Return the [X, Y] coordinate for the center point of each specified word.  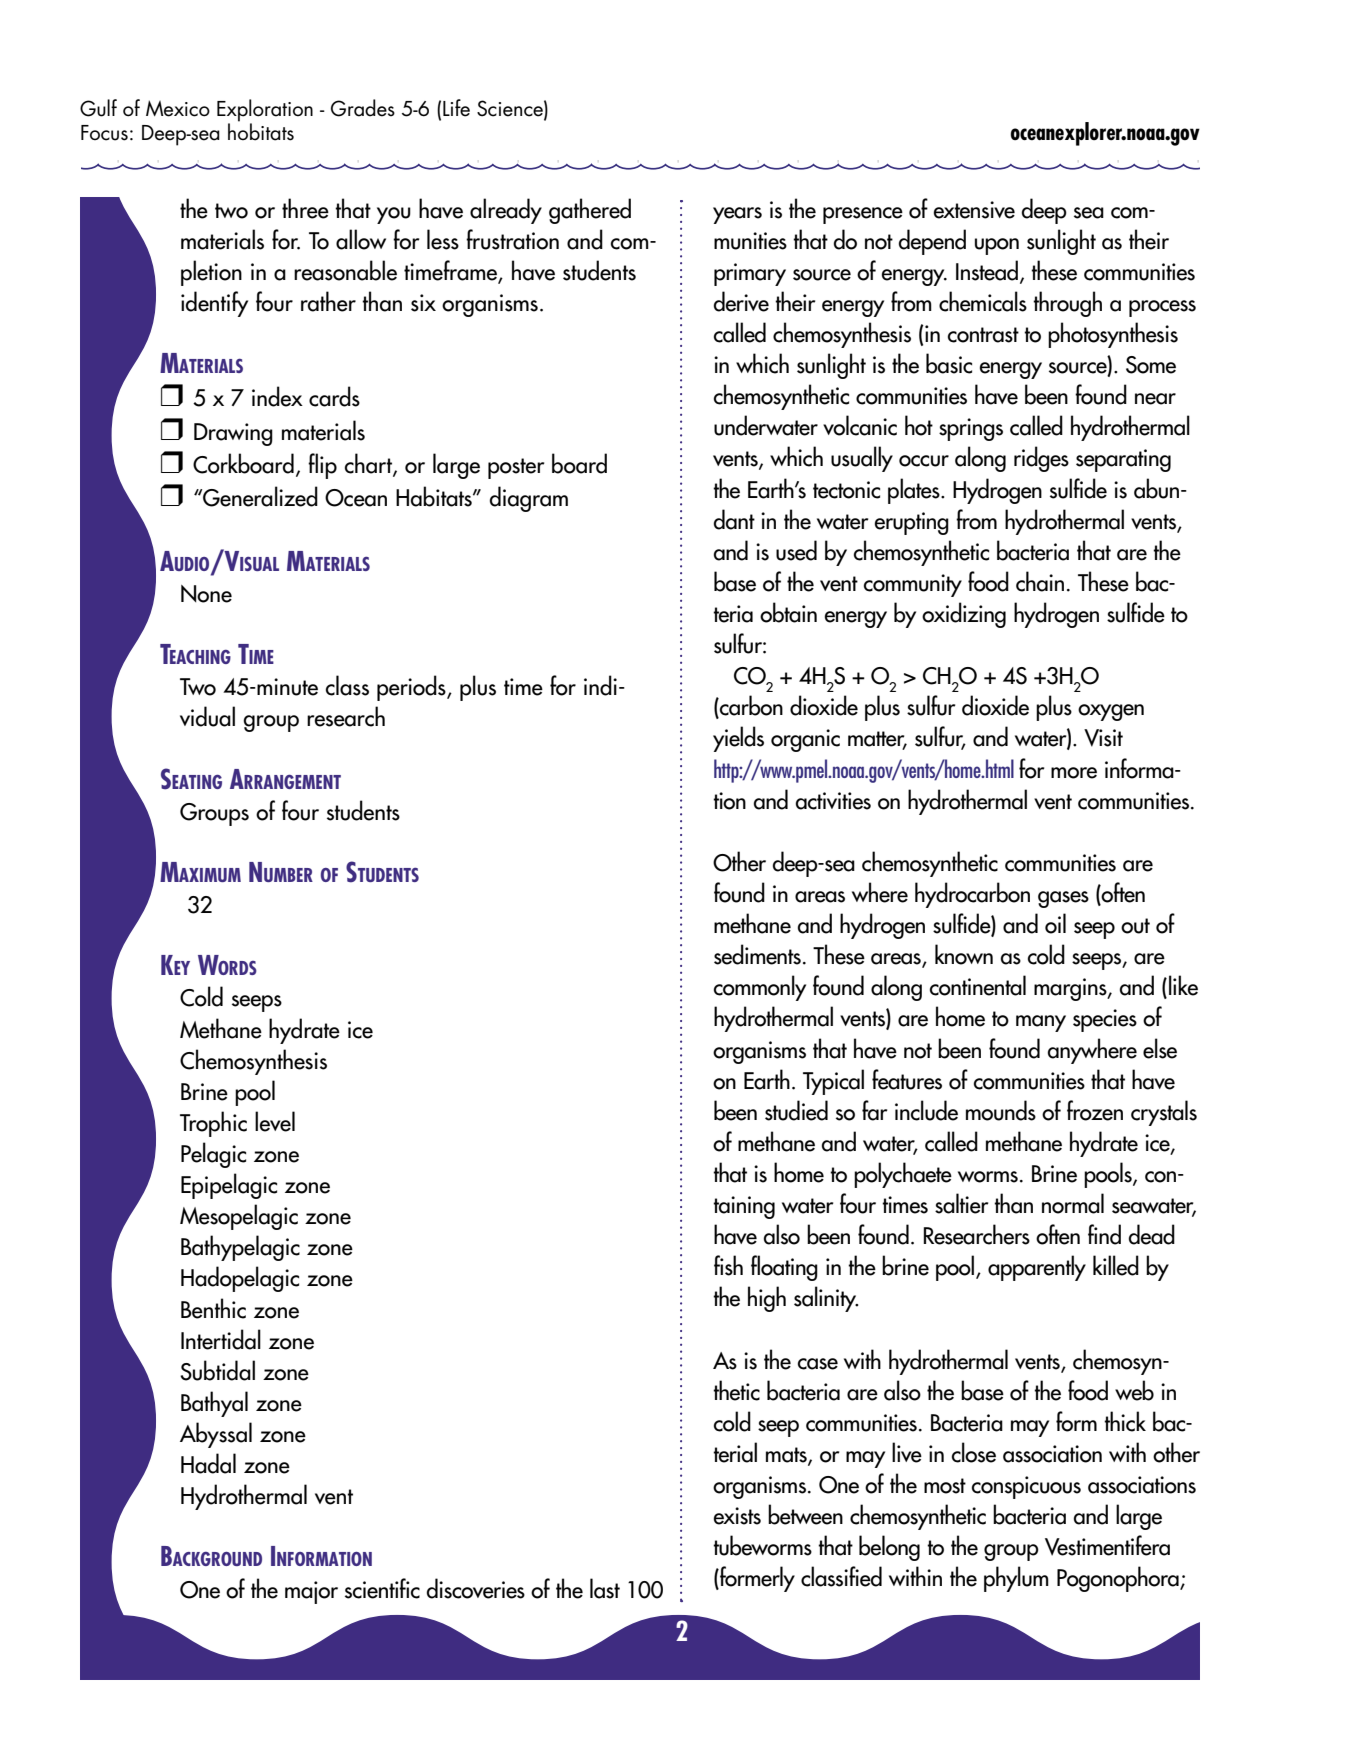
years [737, 215]
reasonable [345, 270]
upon [997, 246]
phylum [1016, 1579]
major [311, 1592]
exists [737, 1516]
